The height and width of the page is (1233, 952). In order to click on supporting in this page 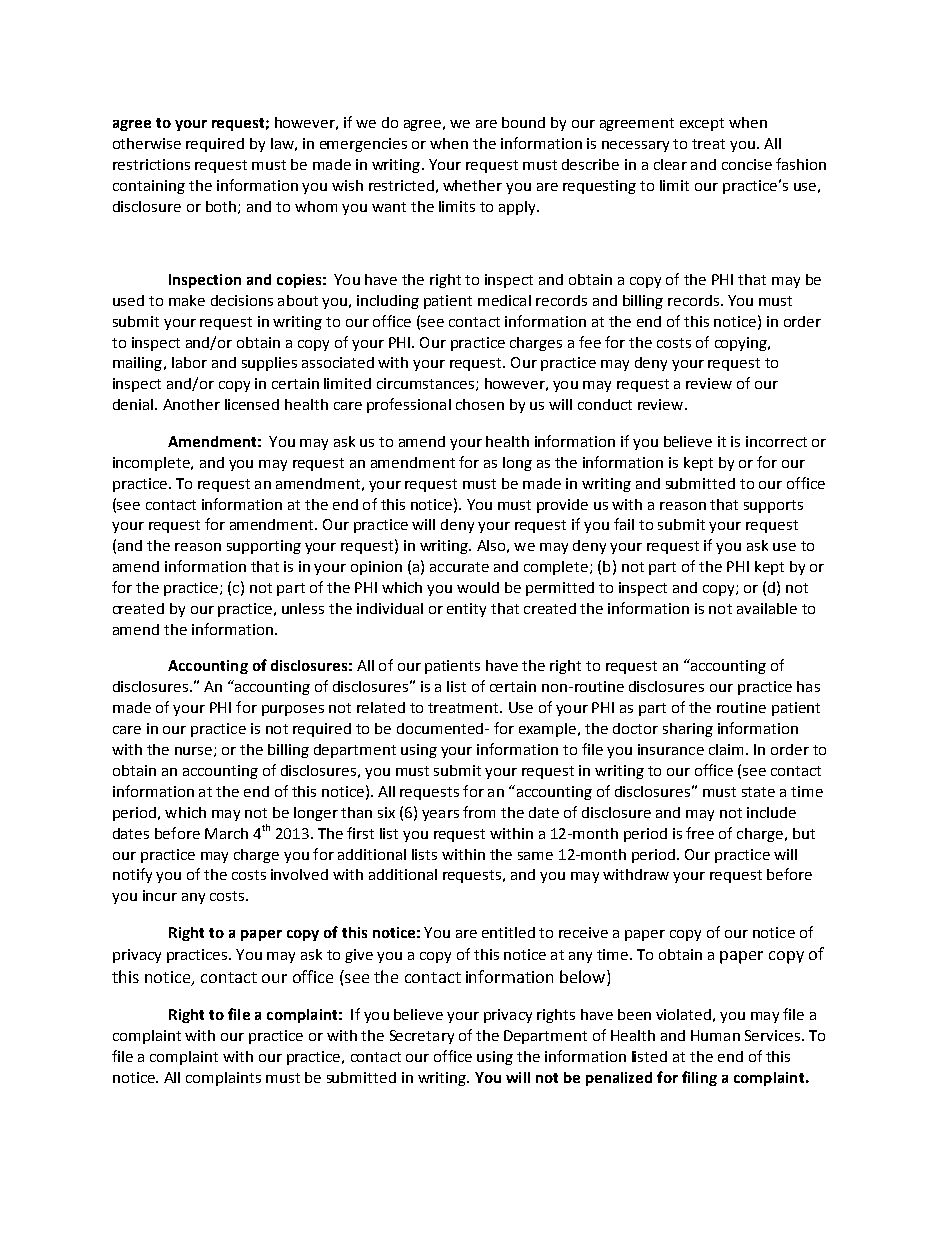, I will do `click(264, 547)`.
